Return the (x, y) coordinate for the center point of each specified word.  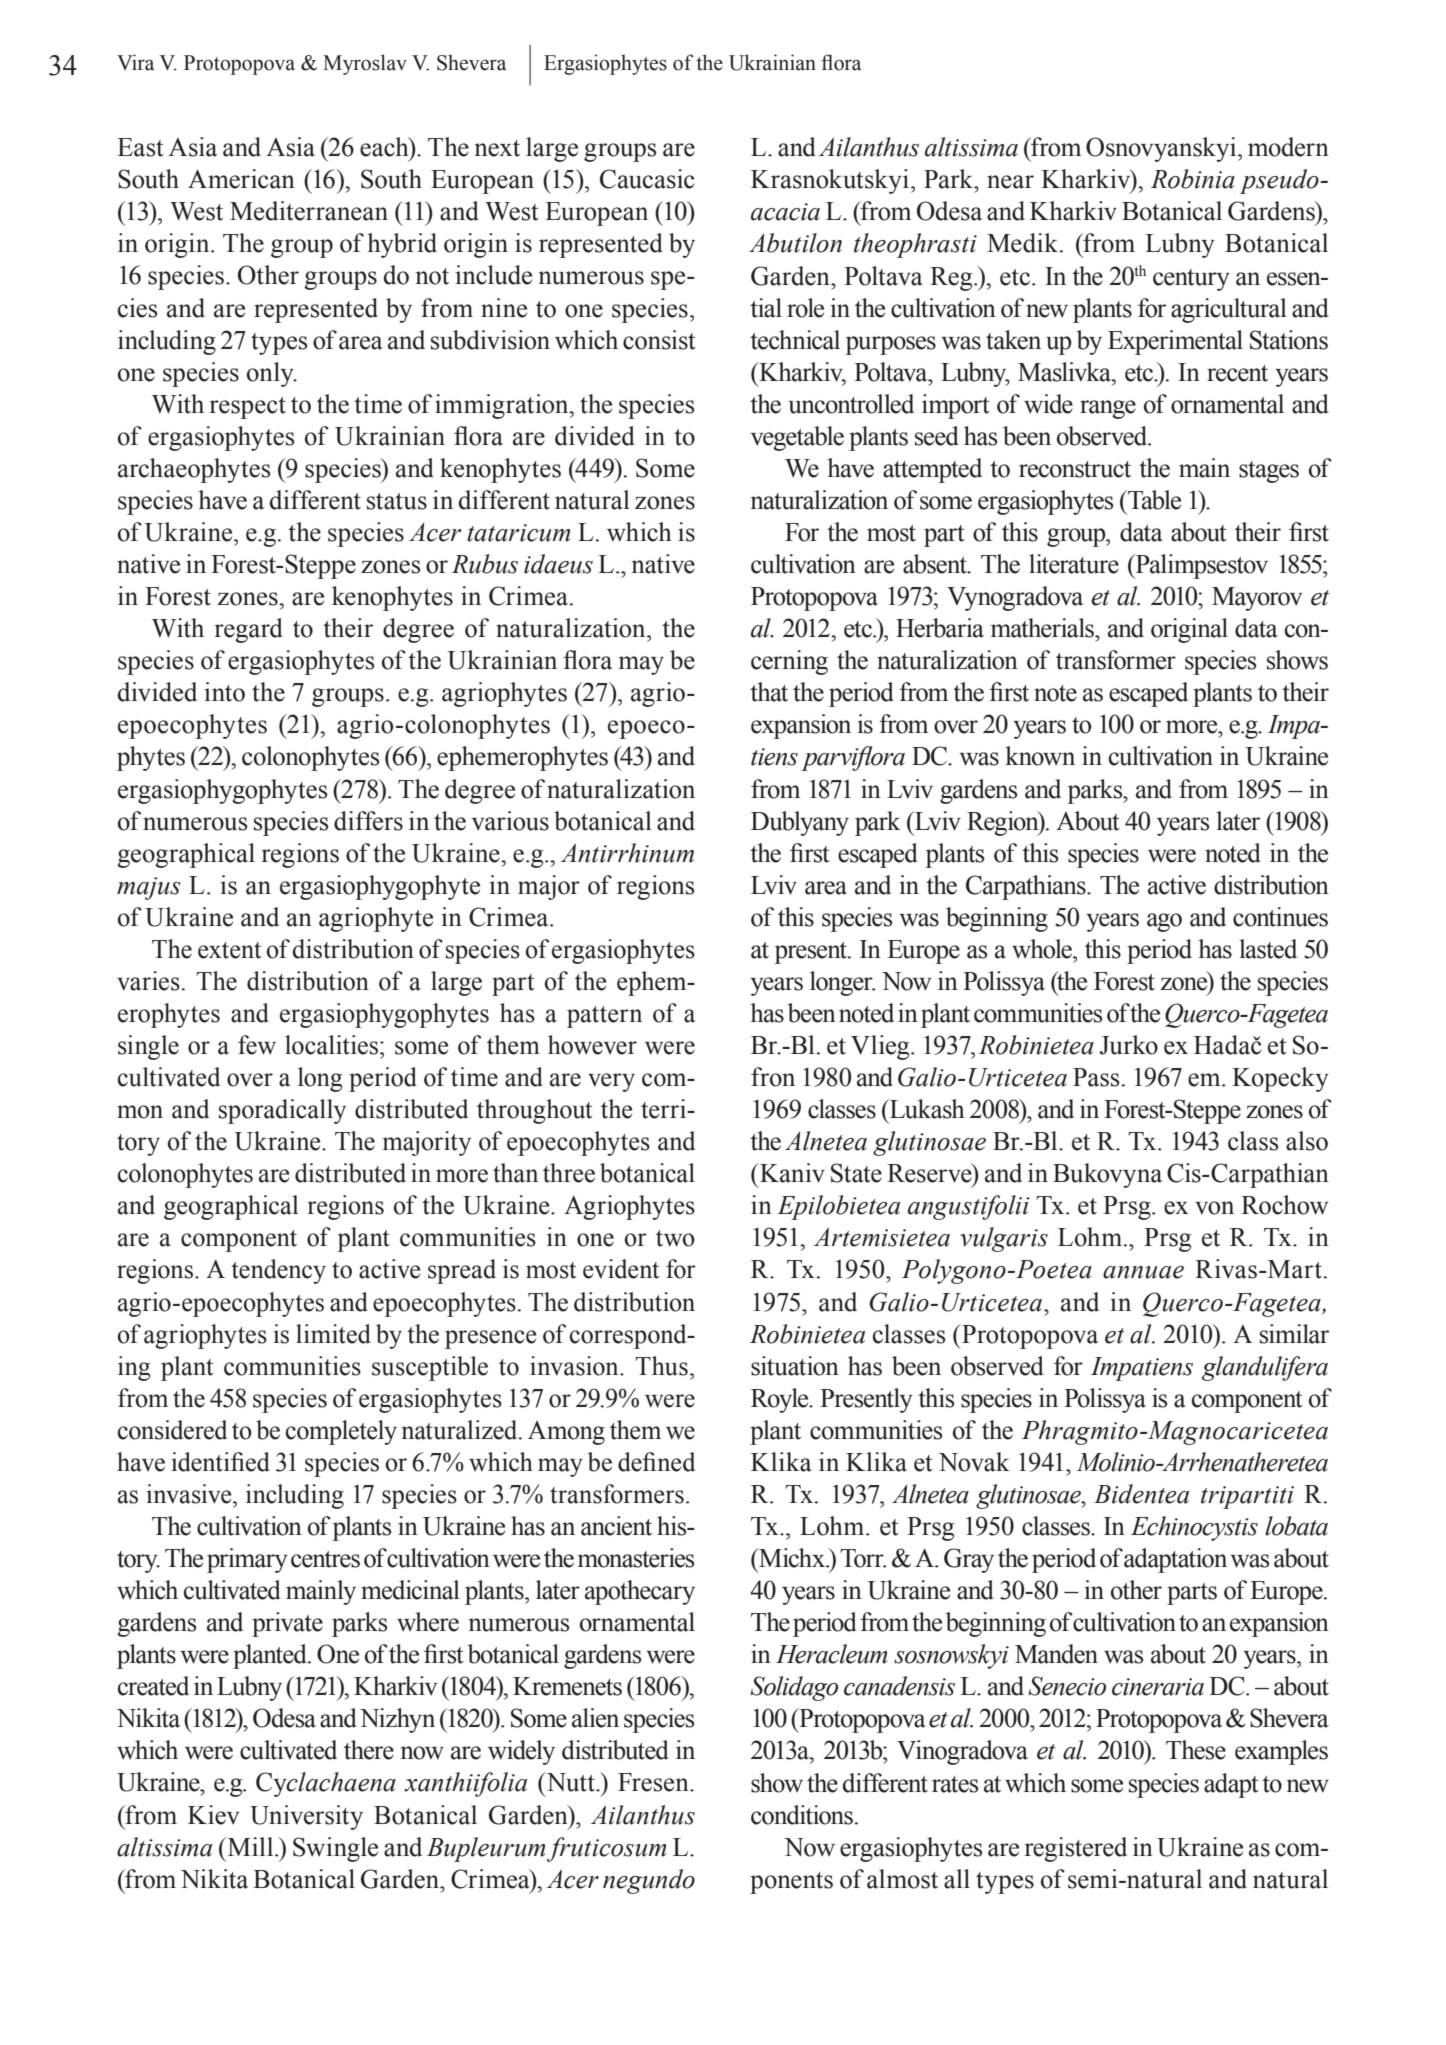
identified (220, 1462)
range (1108, 409)
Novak (974, 1462)
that (769, 692)
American (241, 179)
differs (368, 821)
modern (1288, 147)
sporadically (282, 1111)
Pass (1096, 1077)
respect (248, 408)
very (611, 1082)
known (1040, 756)
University (306, 1817)
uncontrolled (851, 404)
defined (656, 1462)
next (497, 148)
